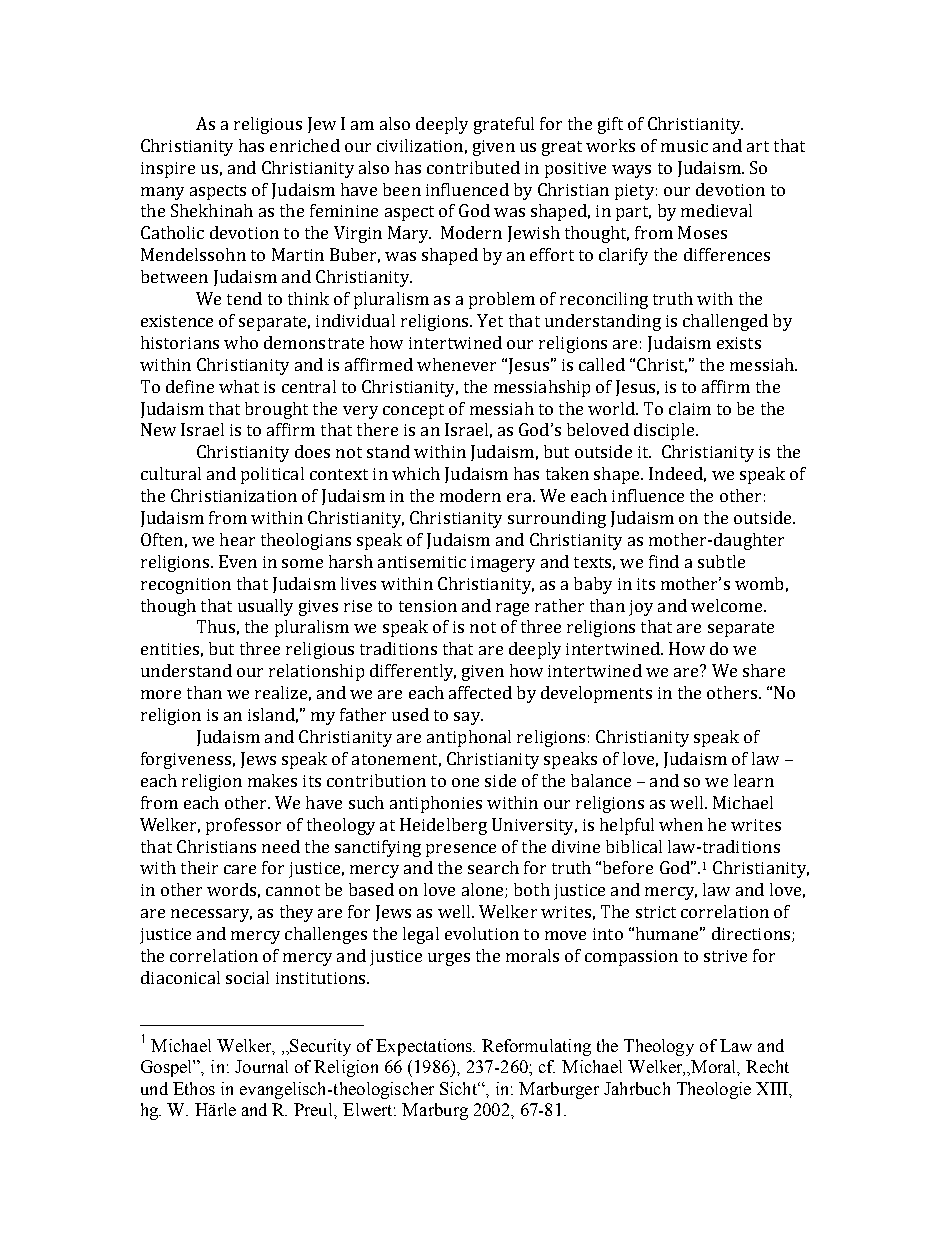 The width and height of the screenshot is (952, 1233). Describe the element at coordinates (461, 850) in the screenshot. I see `presence` at that location.
